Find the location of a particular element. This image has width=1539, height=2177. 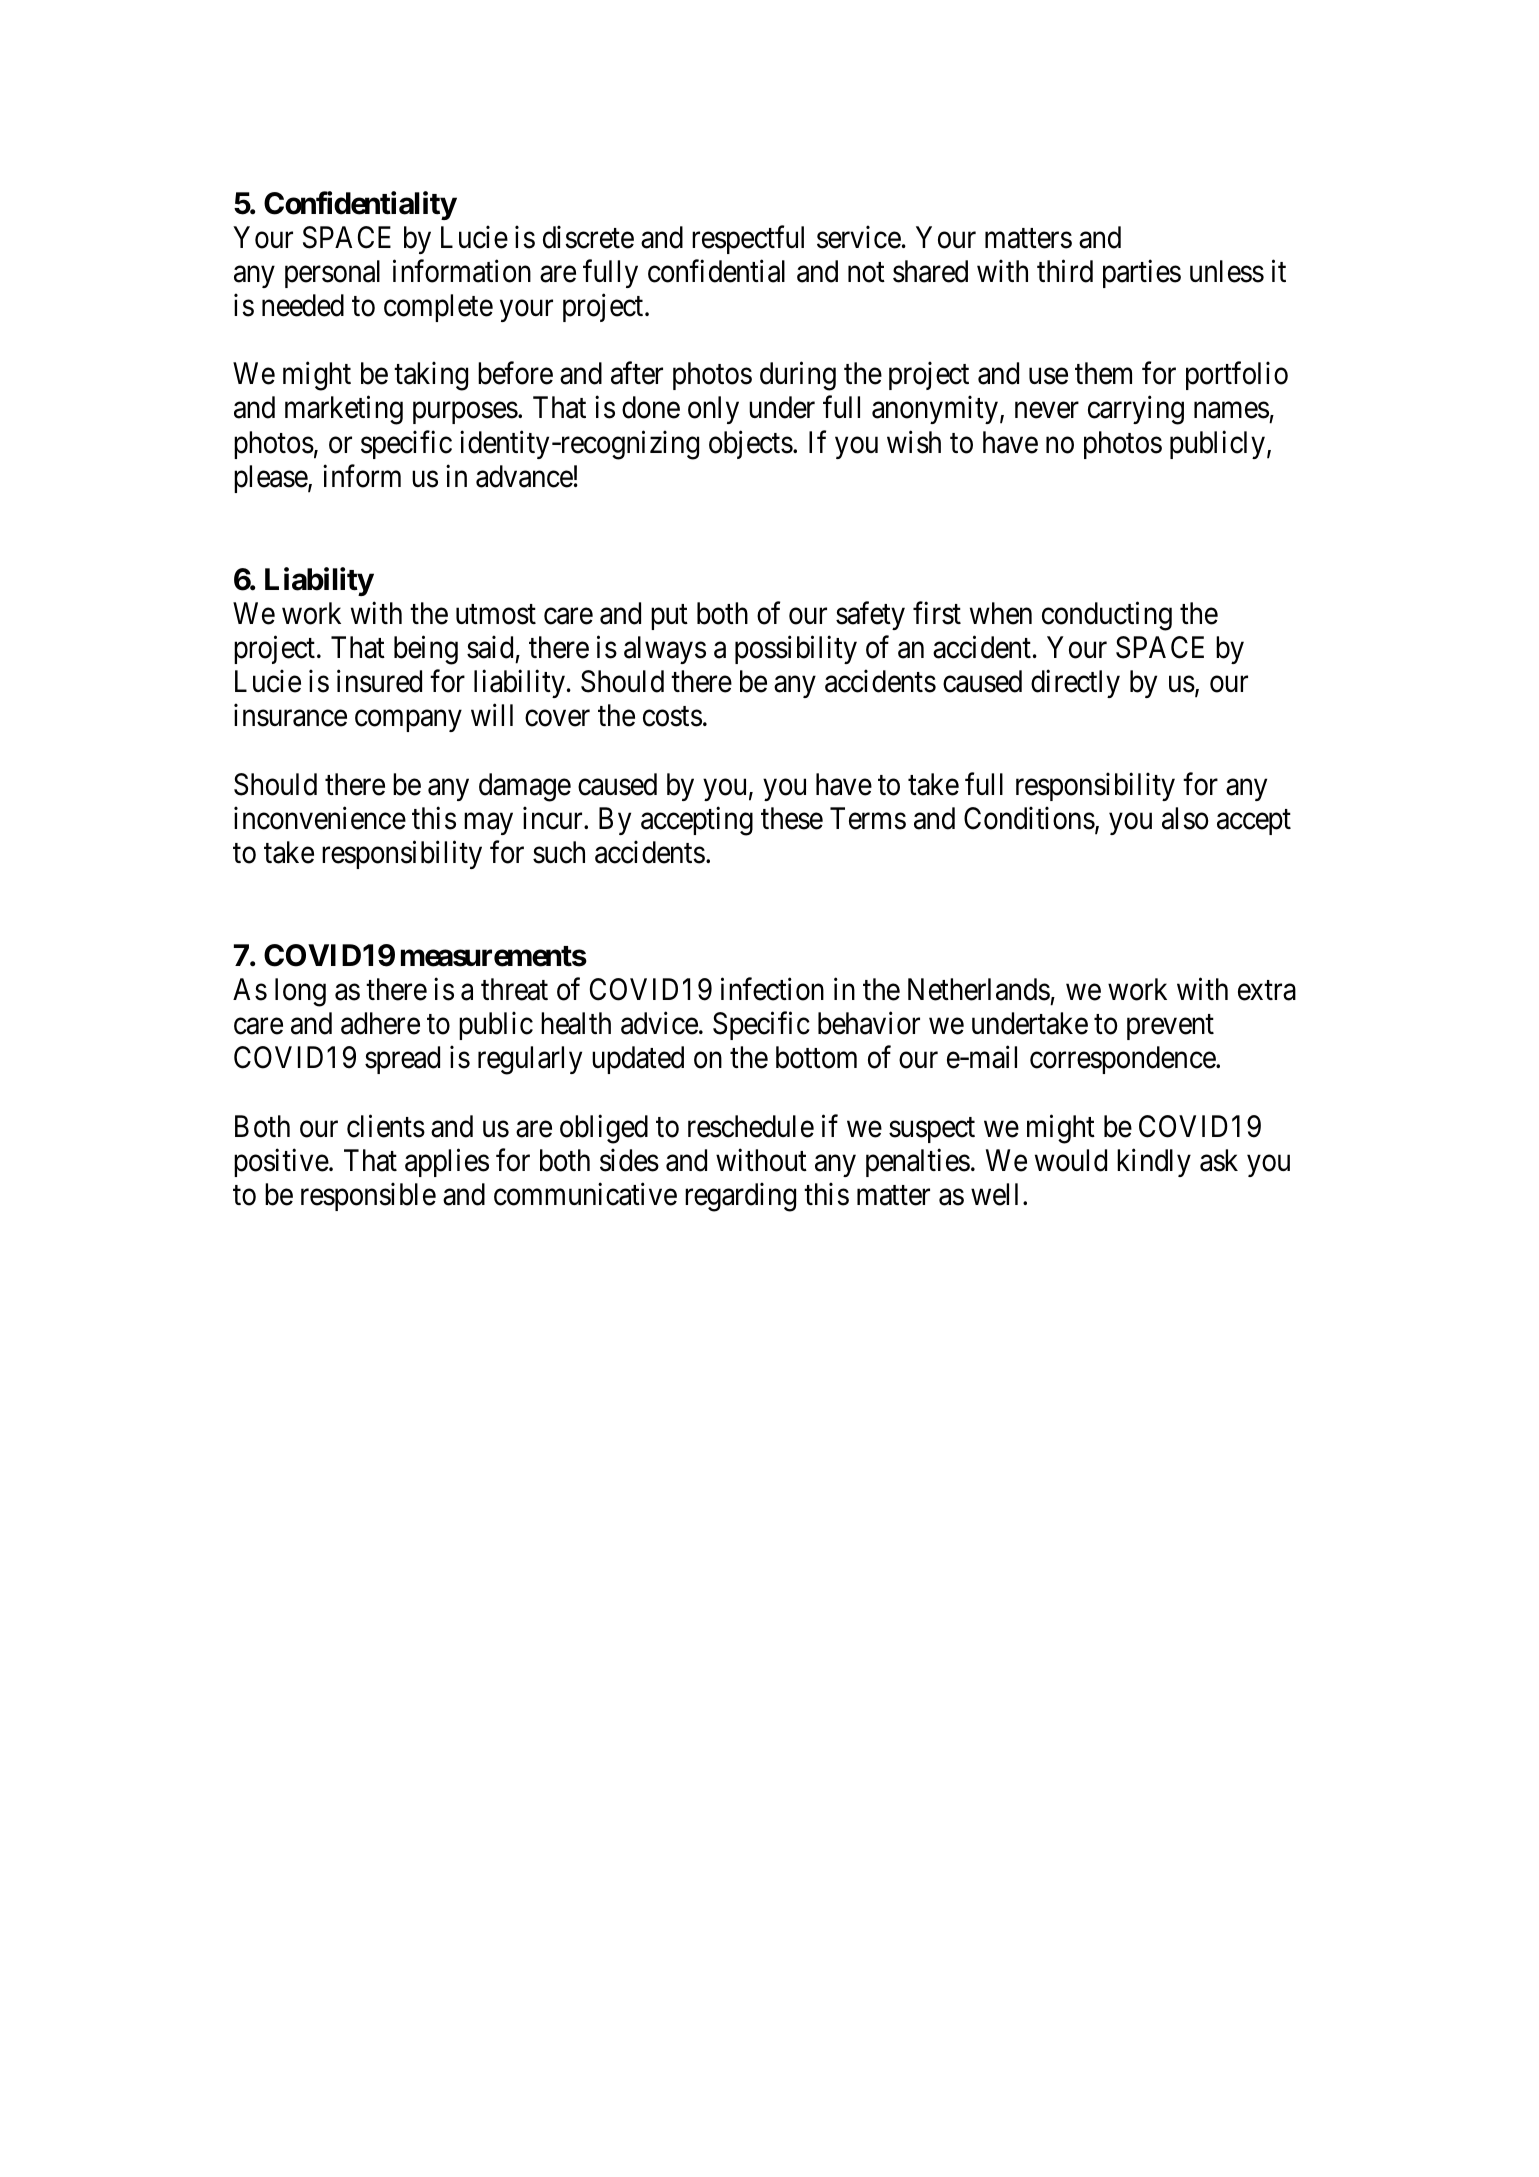

company is located at coordinates (408, 721).
